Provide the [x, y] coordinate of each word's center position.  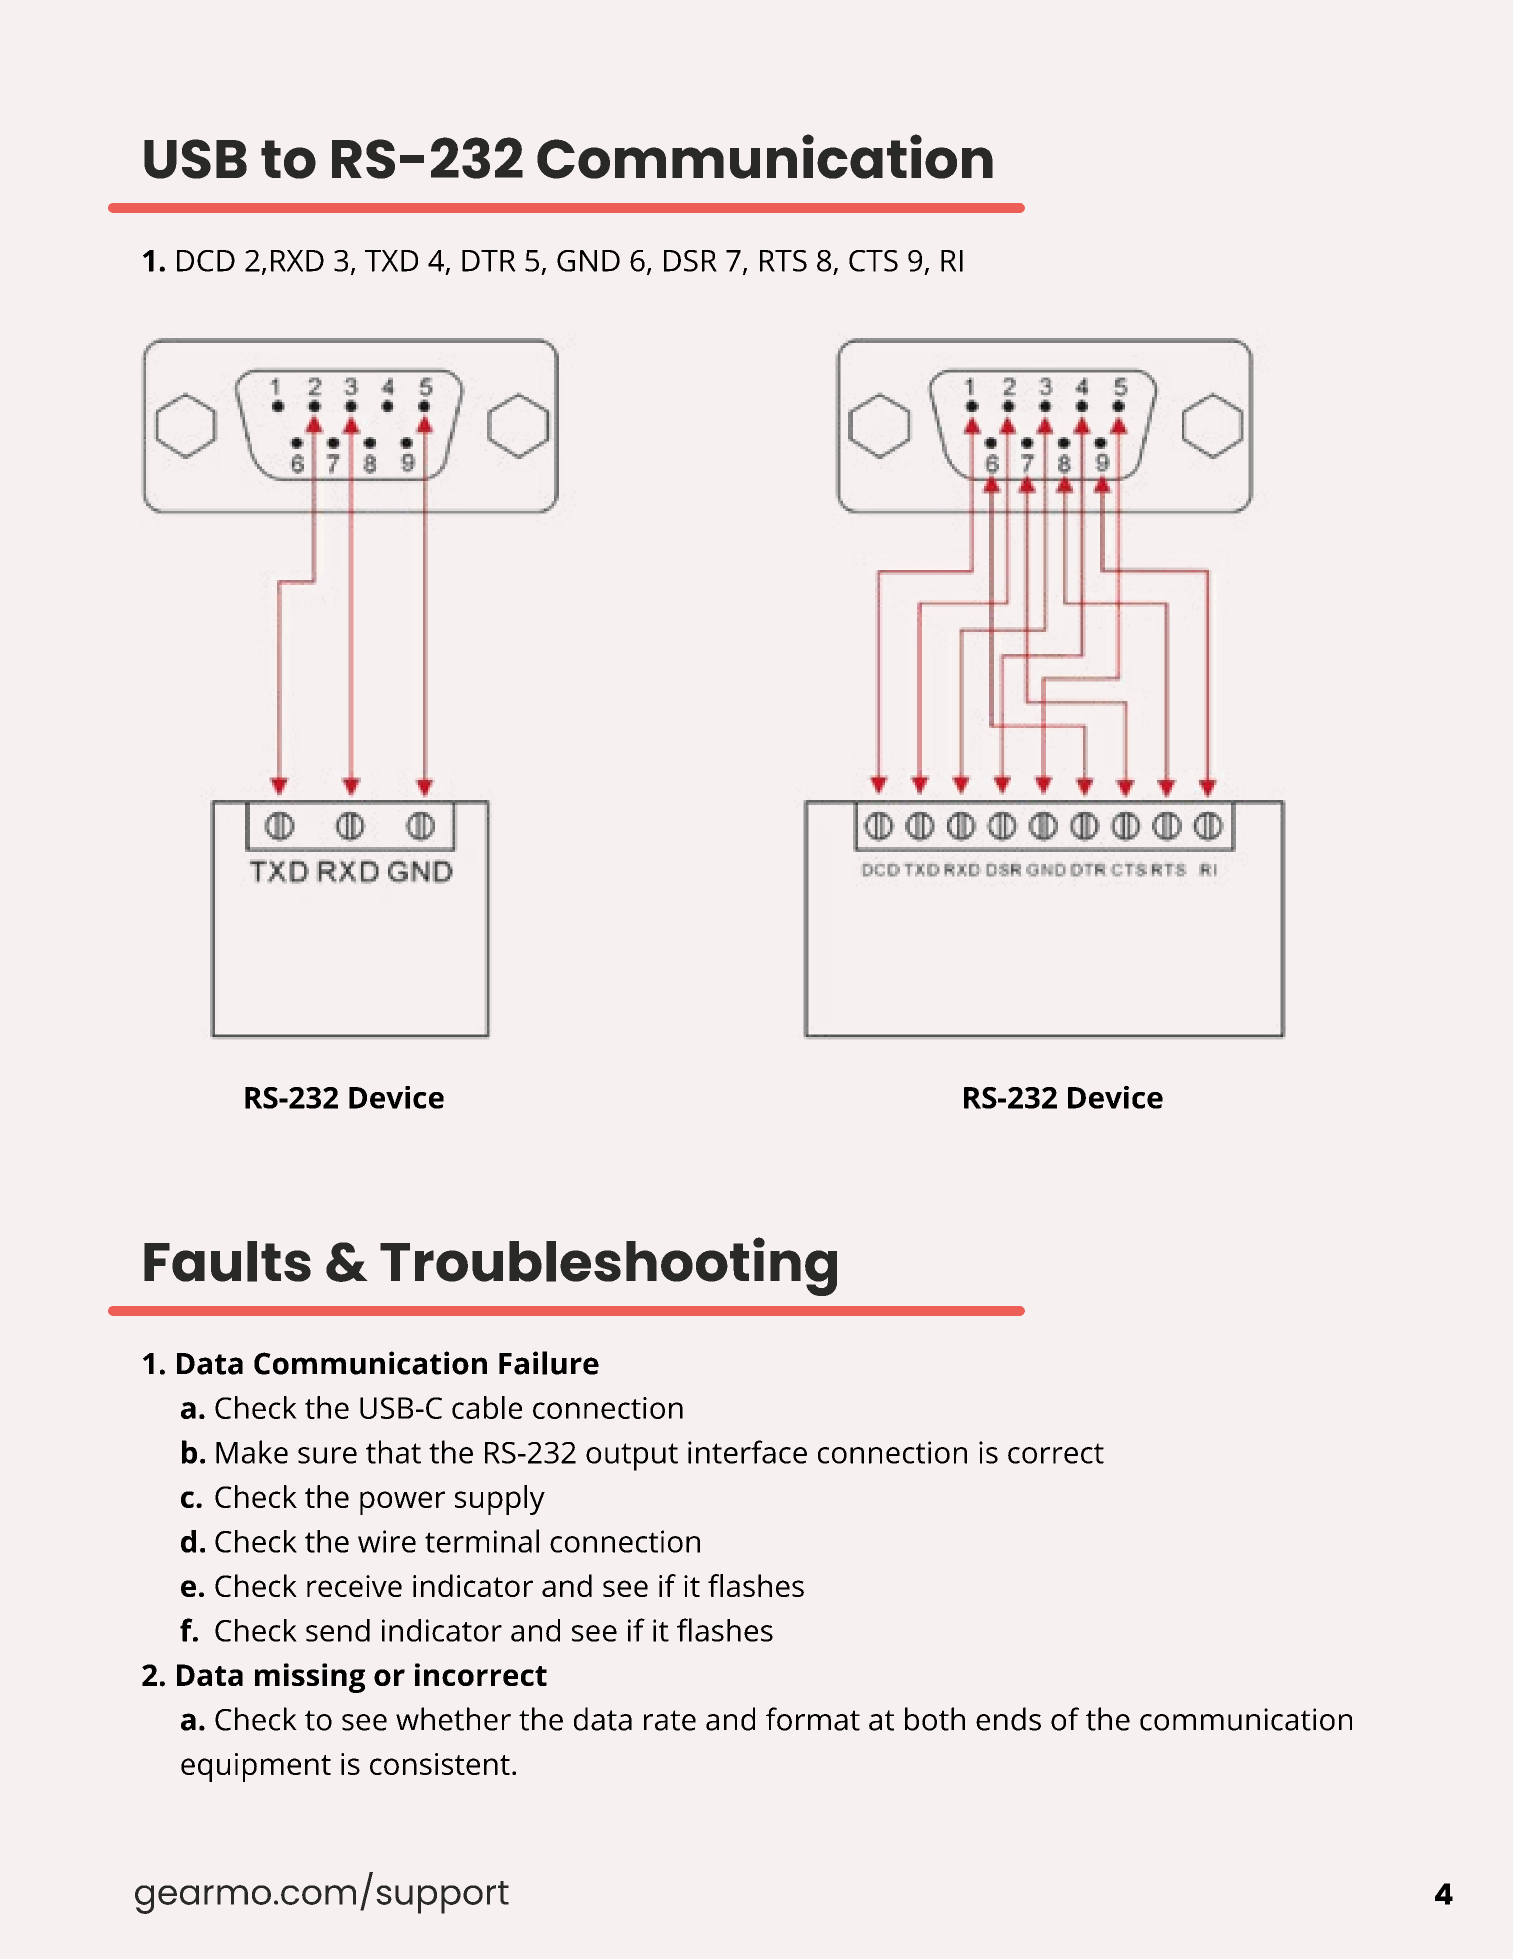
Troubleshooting [608, 1266]
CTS [873, 261]
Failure [549, 1363]
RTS [783, 261]
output [632, 1457]
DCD [206, 261]
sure [327, 1455]
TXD [391, 261]
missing [310, 1678]
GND [588, 261]
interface [747, 1452]
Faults [227, 1261]
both [935, 1719]
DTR [489, 261]
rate [670, 1720]
